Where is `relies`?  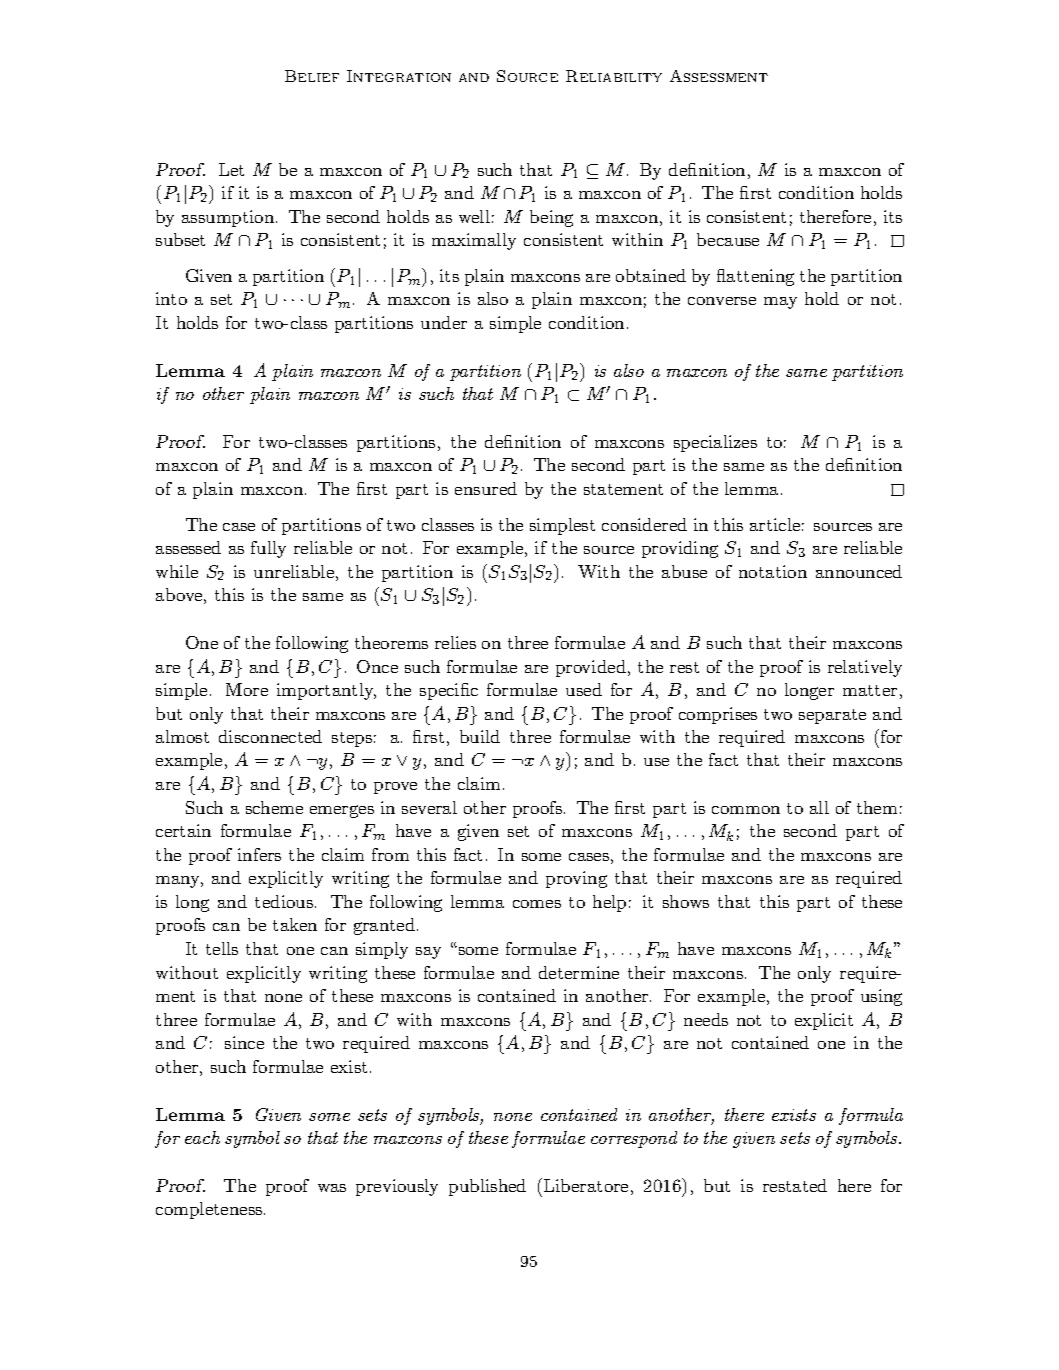 relies is located at coordinates (455, 642).
